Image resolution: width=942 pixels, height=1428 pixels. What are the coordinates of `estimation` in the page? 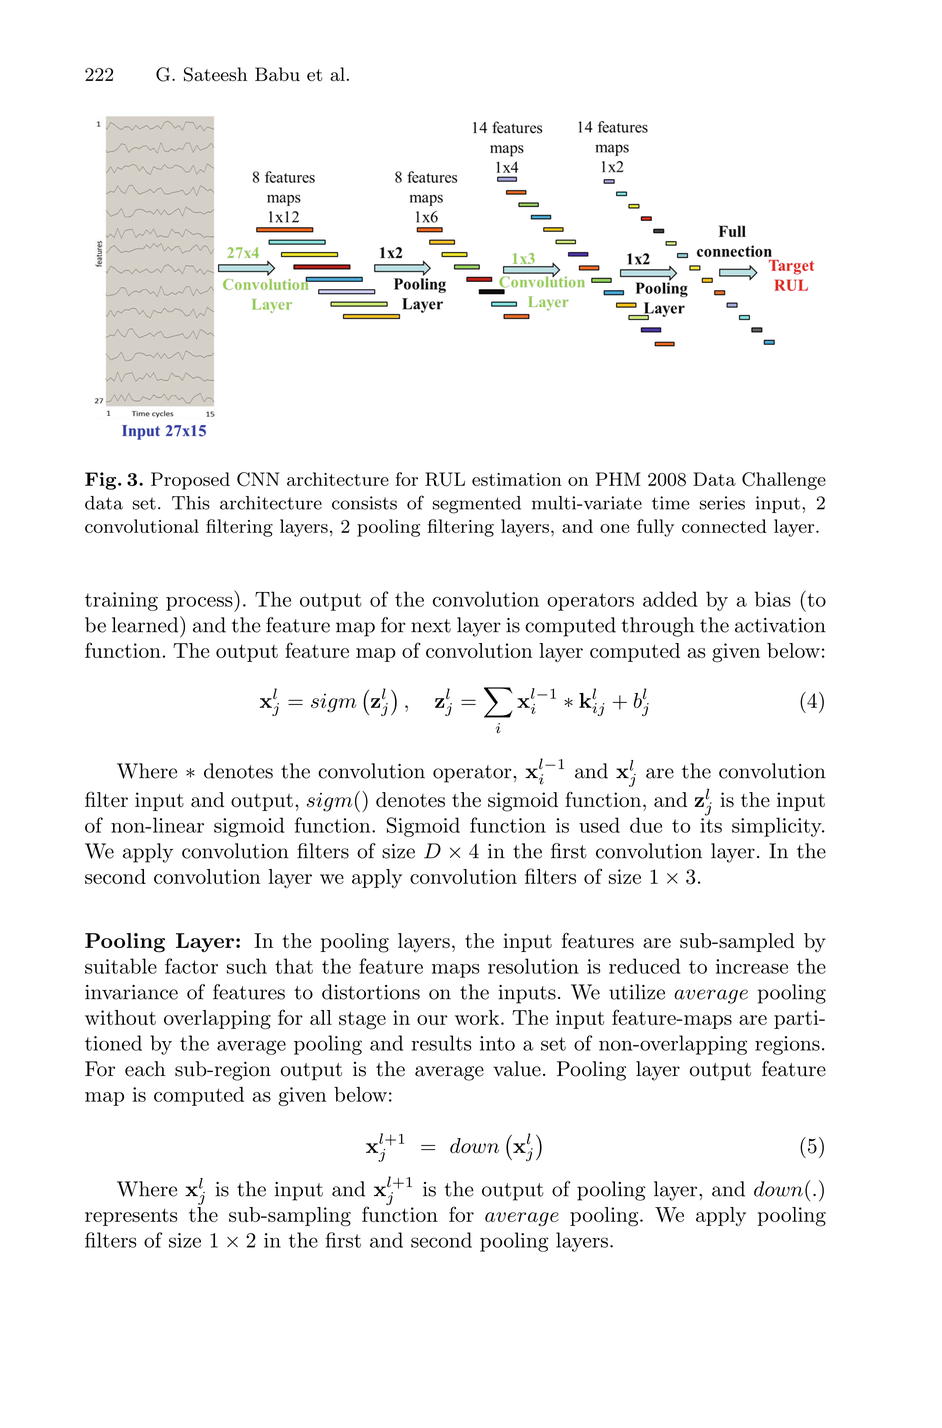 It's located at (517, 479).
